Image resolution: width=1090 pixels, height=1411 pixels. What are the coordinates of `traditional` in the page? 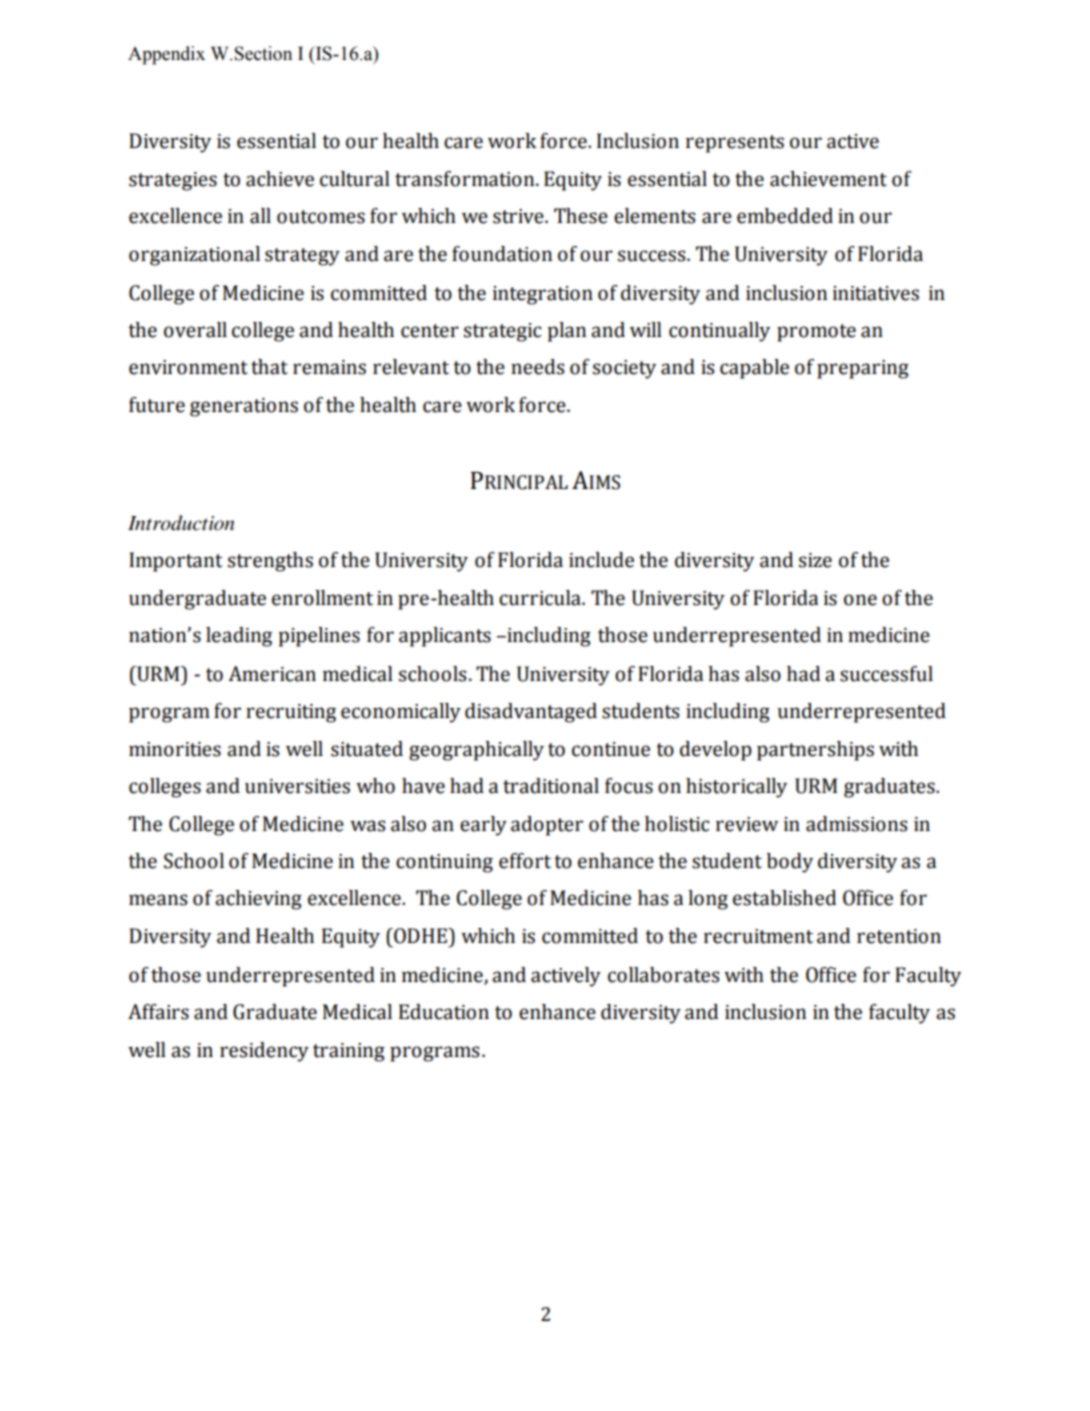 It's located at (551, 786).
